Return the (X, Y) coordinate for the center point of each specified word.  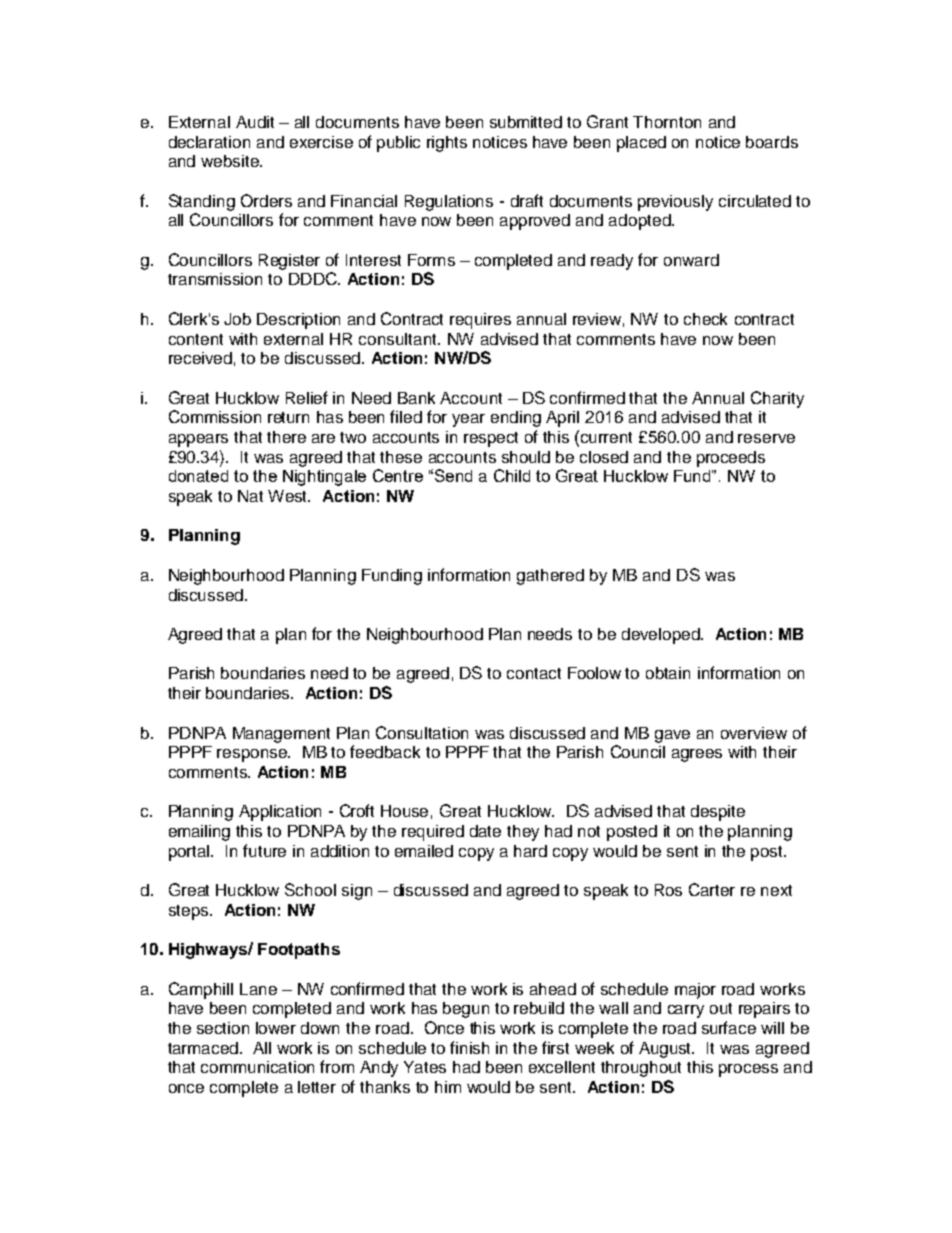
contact (534, 673)
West (289, 496)
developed (662, 636)
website (231, 161)
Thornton (667, 122)
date (485, 831)
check (705, 319)
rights (447, 144)
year (468, 420)
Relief (307, 397)
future (264, 850)
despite (718, 813)
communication (257, 1067)
